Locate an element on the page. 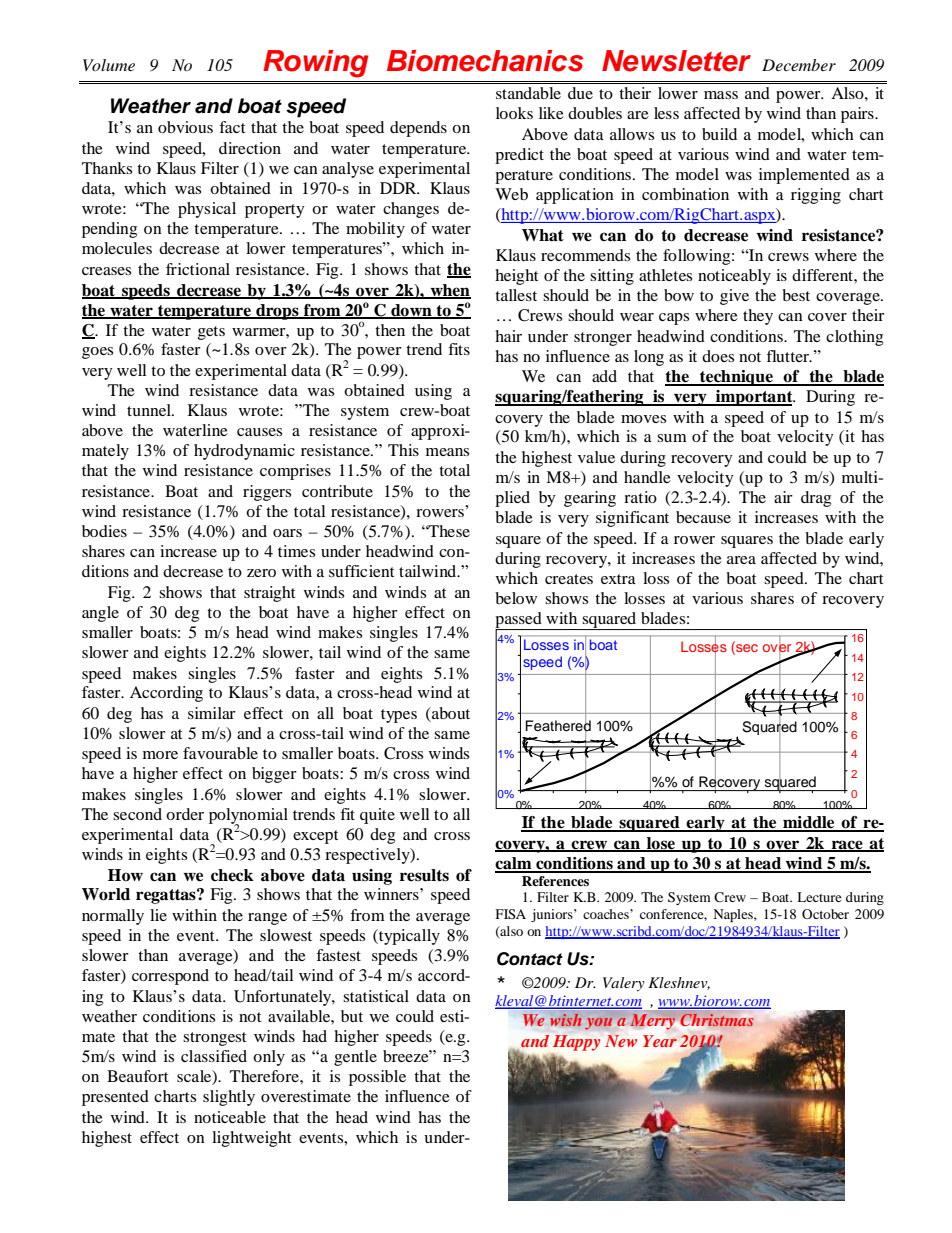  fits is located at coordinates (459, 349).
